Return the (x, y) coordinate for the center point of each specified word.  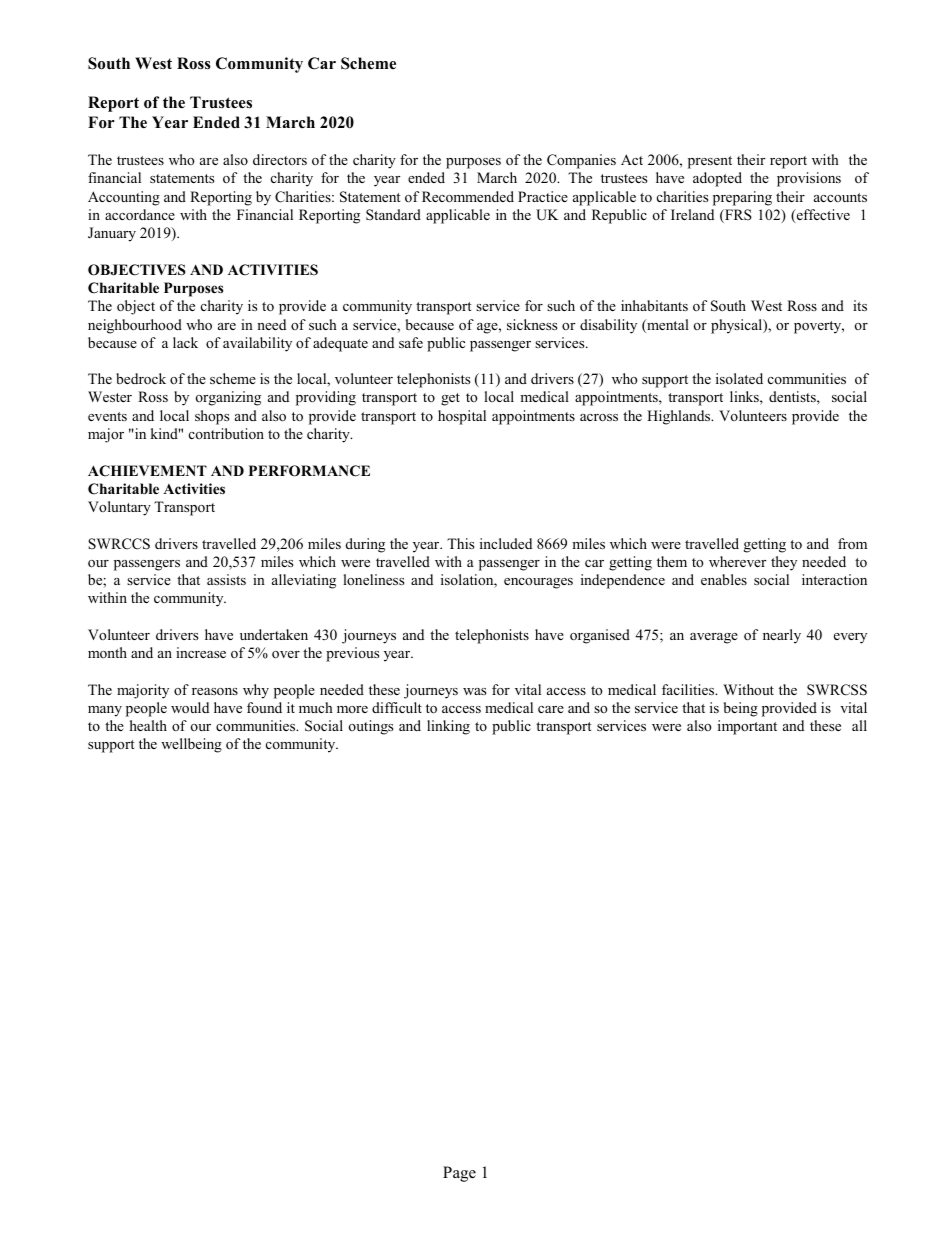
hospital (462, 417)
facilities (689, 689)
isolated (739, 378)
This (460, 543)
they (784, 563)
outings (371, 727)
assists (226, 579)
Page (459, 1174)
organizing (228, 398)
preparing (742, 198)
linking (448, 727)
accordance (140, 214)
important (747, 727)
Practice (543, 196)
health (148, 725)
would (190, 707)
